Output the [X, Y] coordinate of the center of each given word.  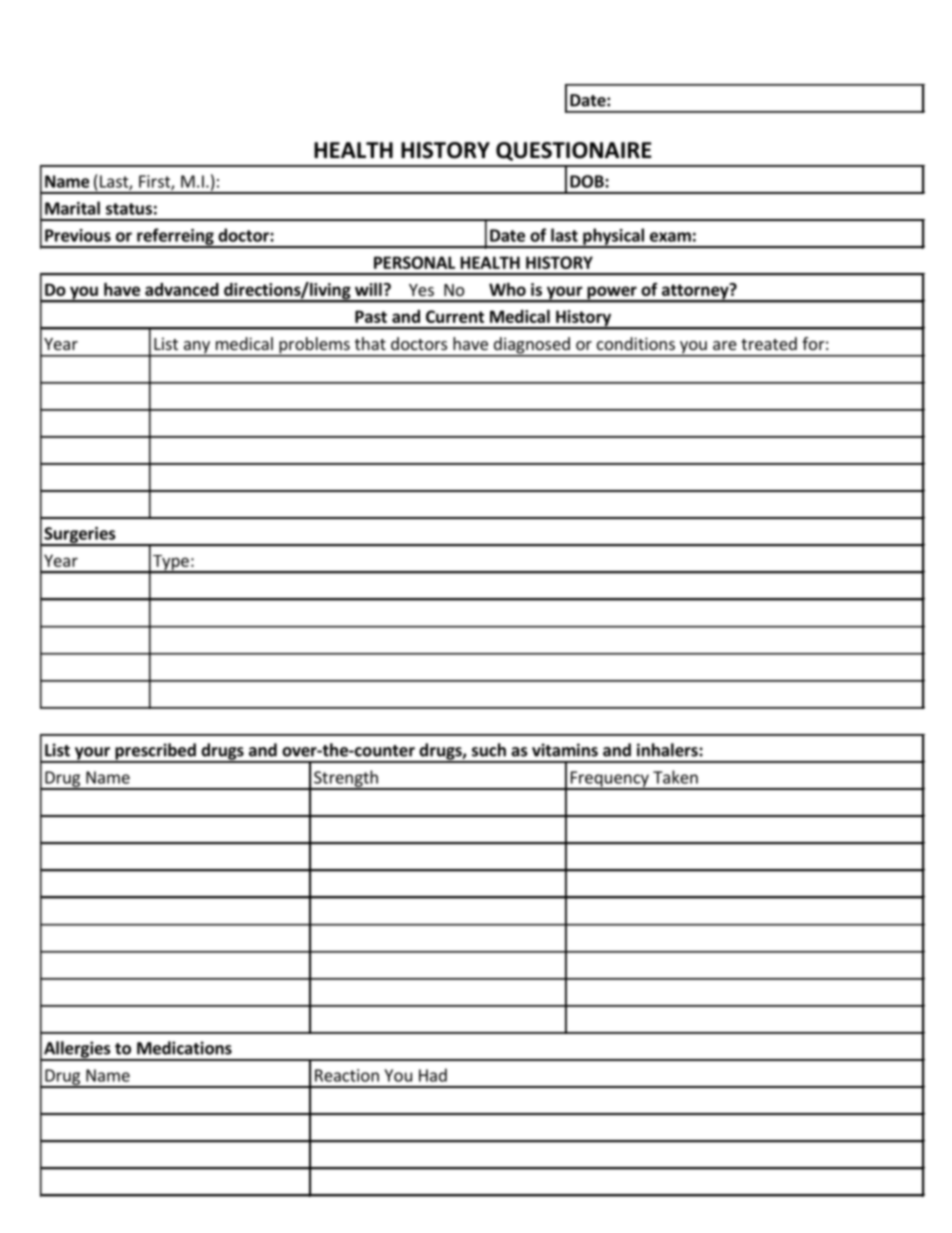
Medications [184, 1048]
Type [171, 563]
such [489, 750]
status [129, 209]
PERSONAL [414, 262]
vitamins [565, 750]
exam [670, 237]
